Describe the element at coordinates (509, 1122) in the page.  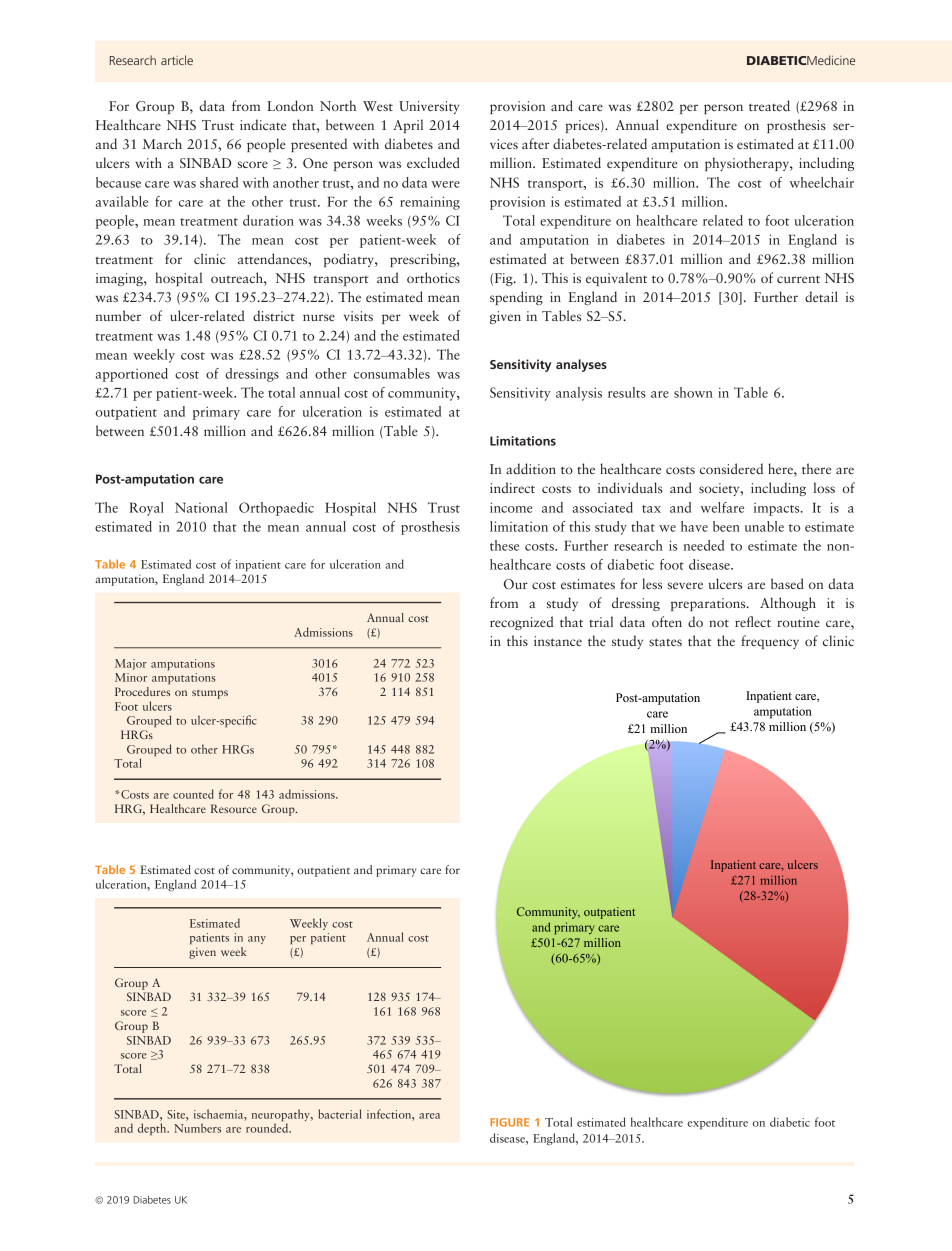
I see `FIGURE` at that location.
